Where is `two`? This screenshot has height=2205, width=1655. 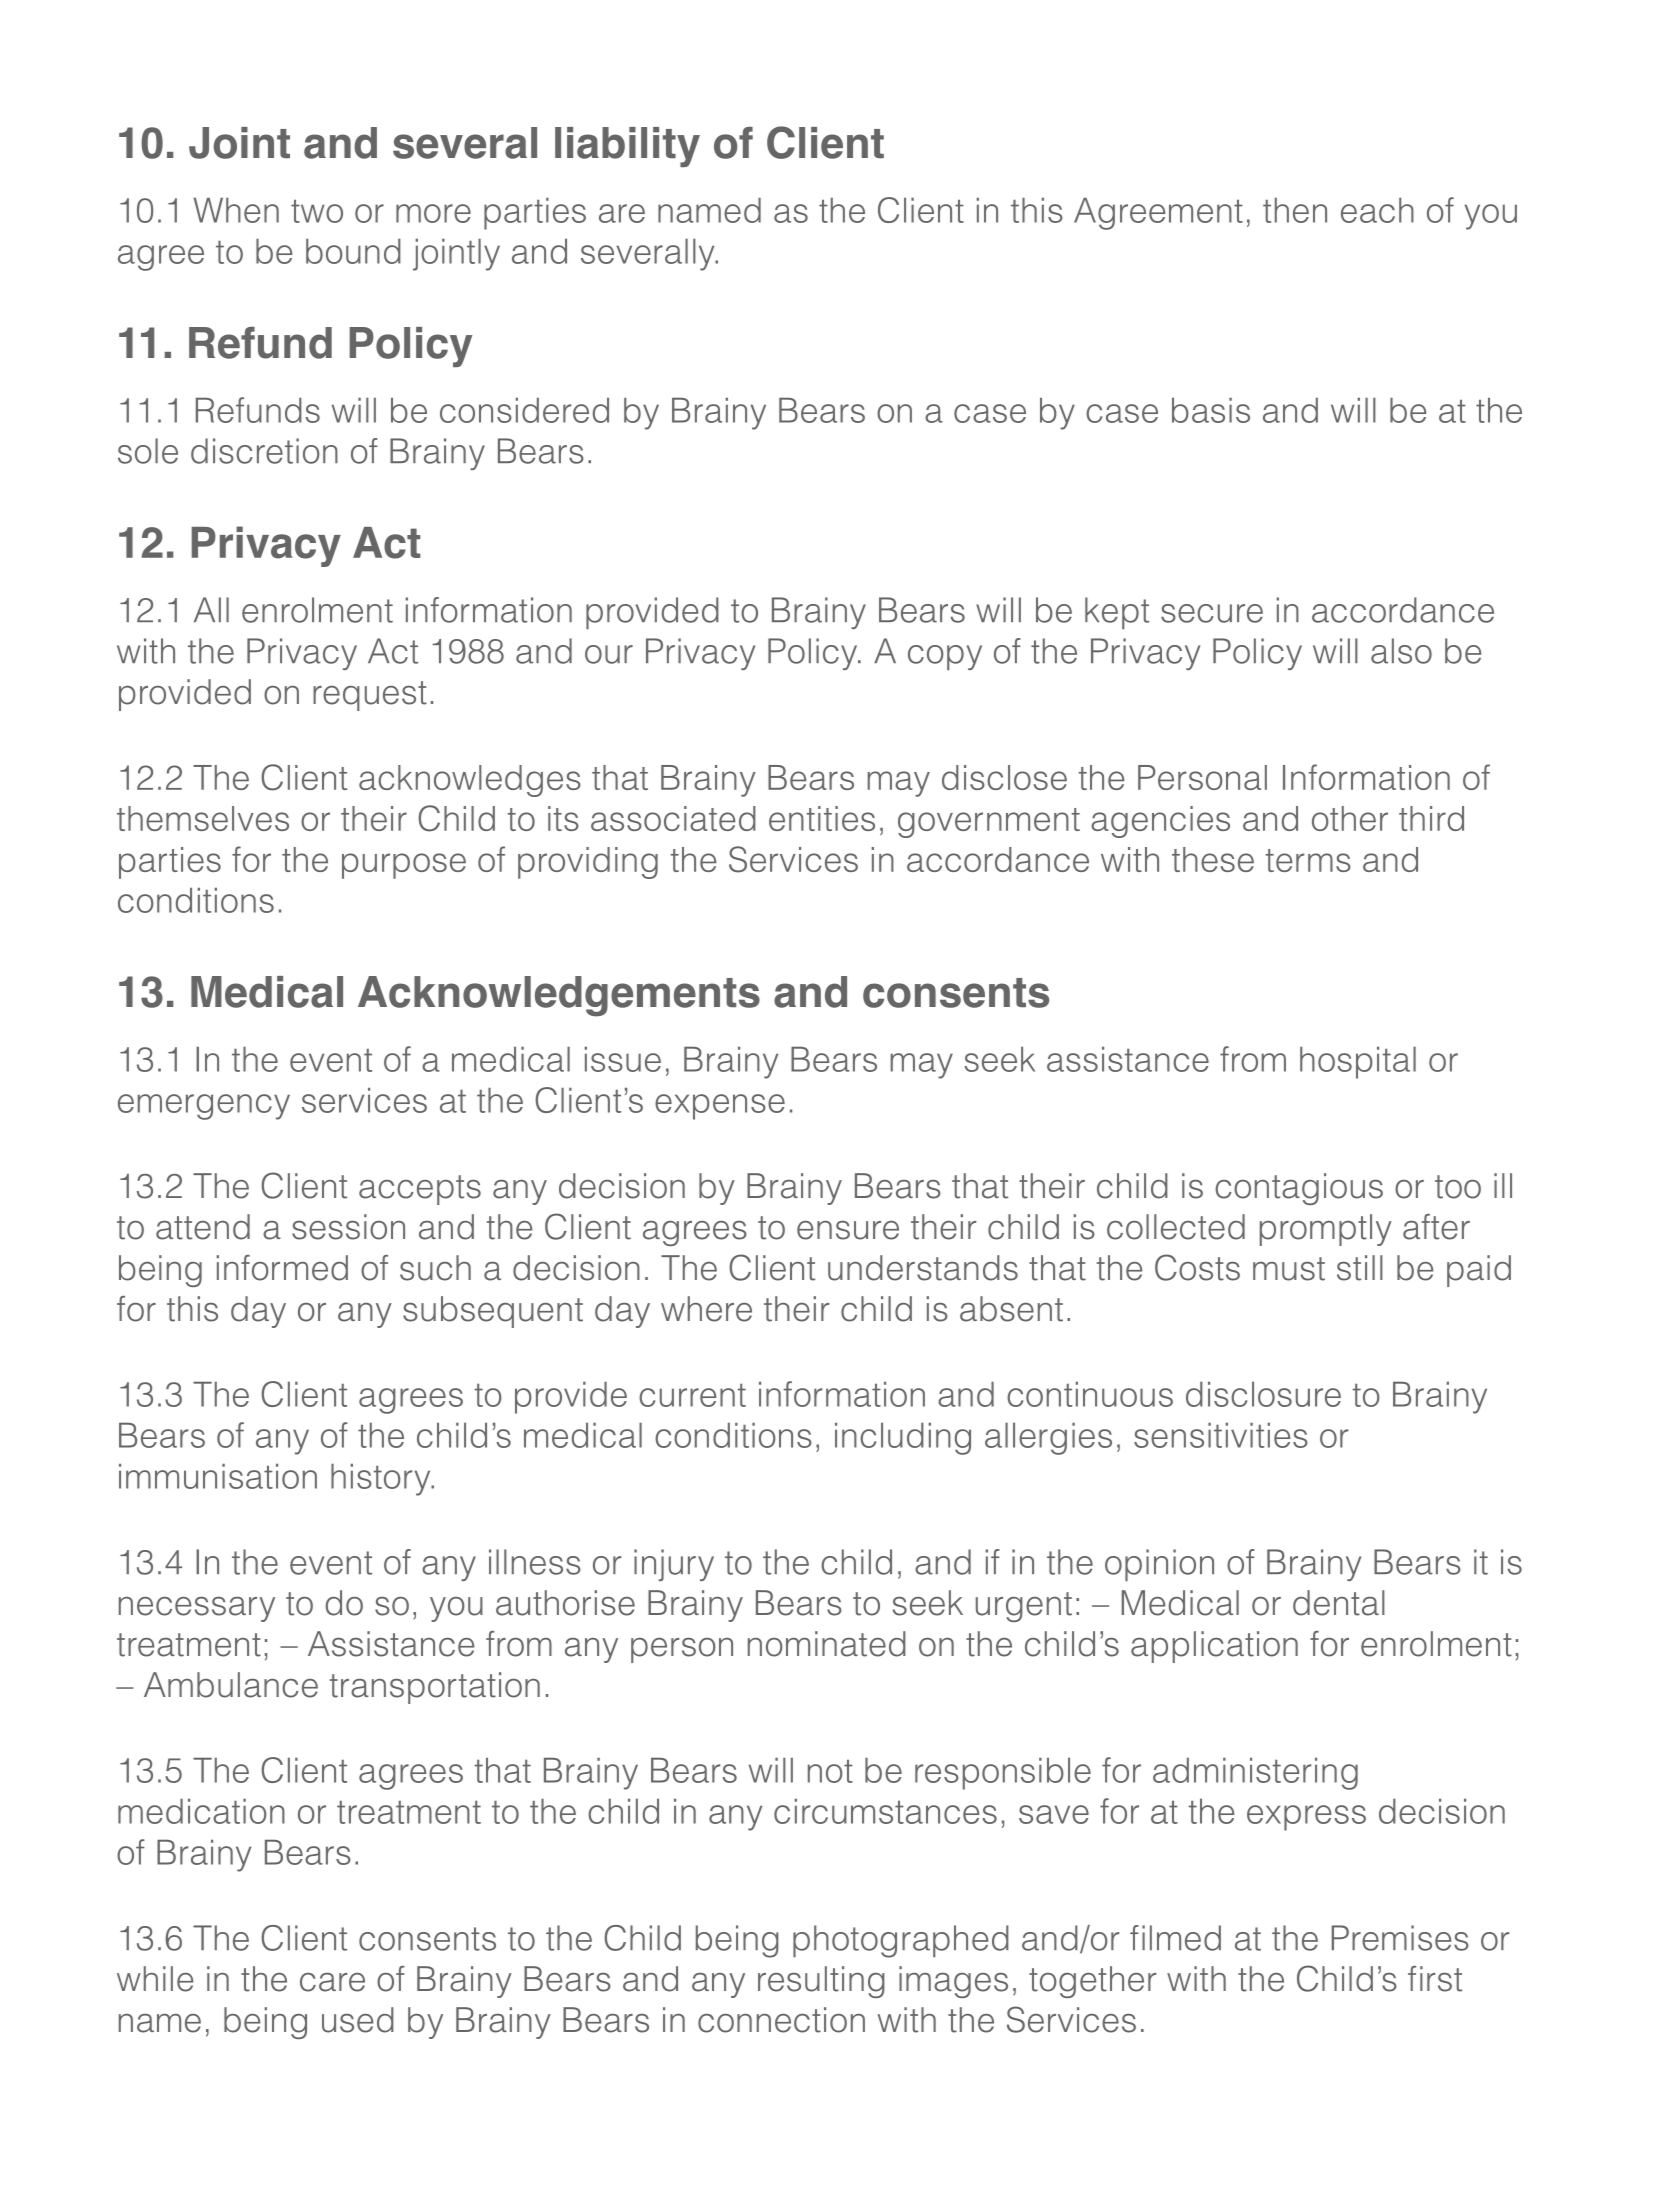 two is located at coordinates (317, 211).
